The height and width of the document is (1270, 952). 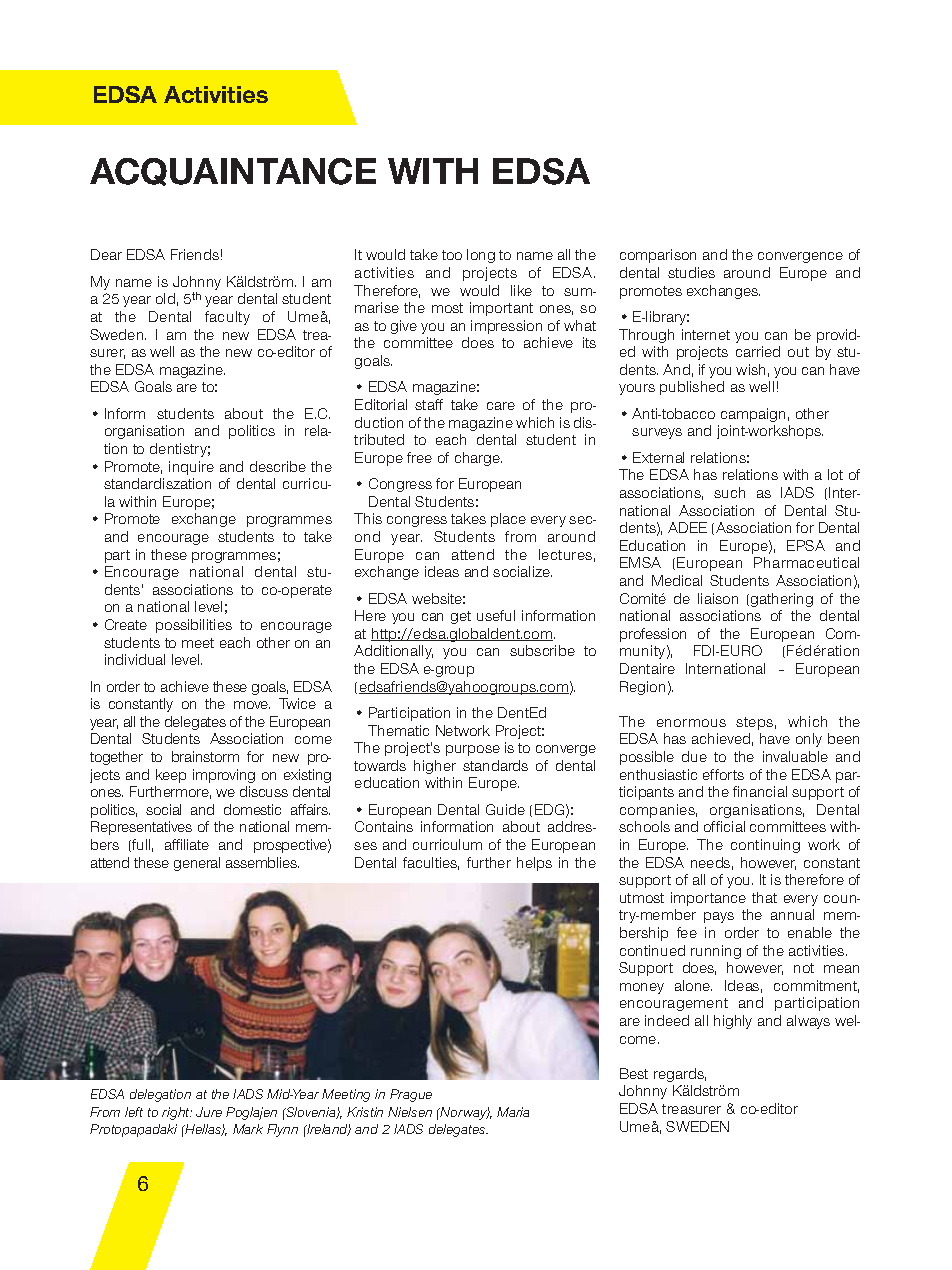 I want to click on long, so click(x=481, y=256).
